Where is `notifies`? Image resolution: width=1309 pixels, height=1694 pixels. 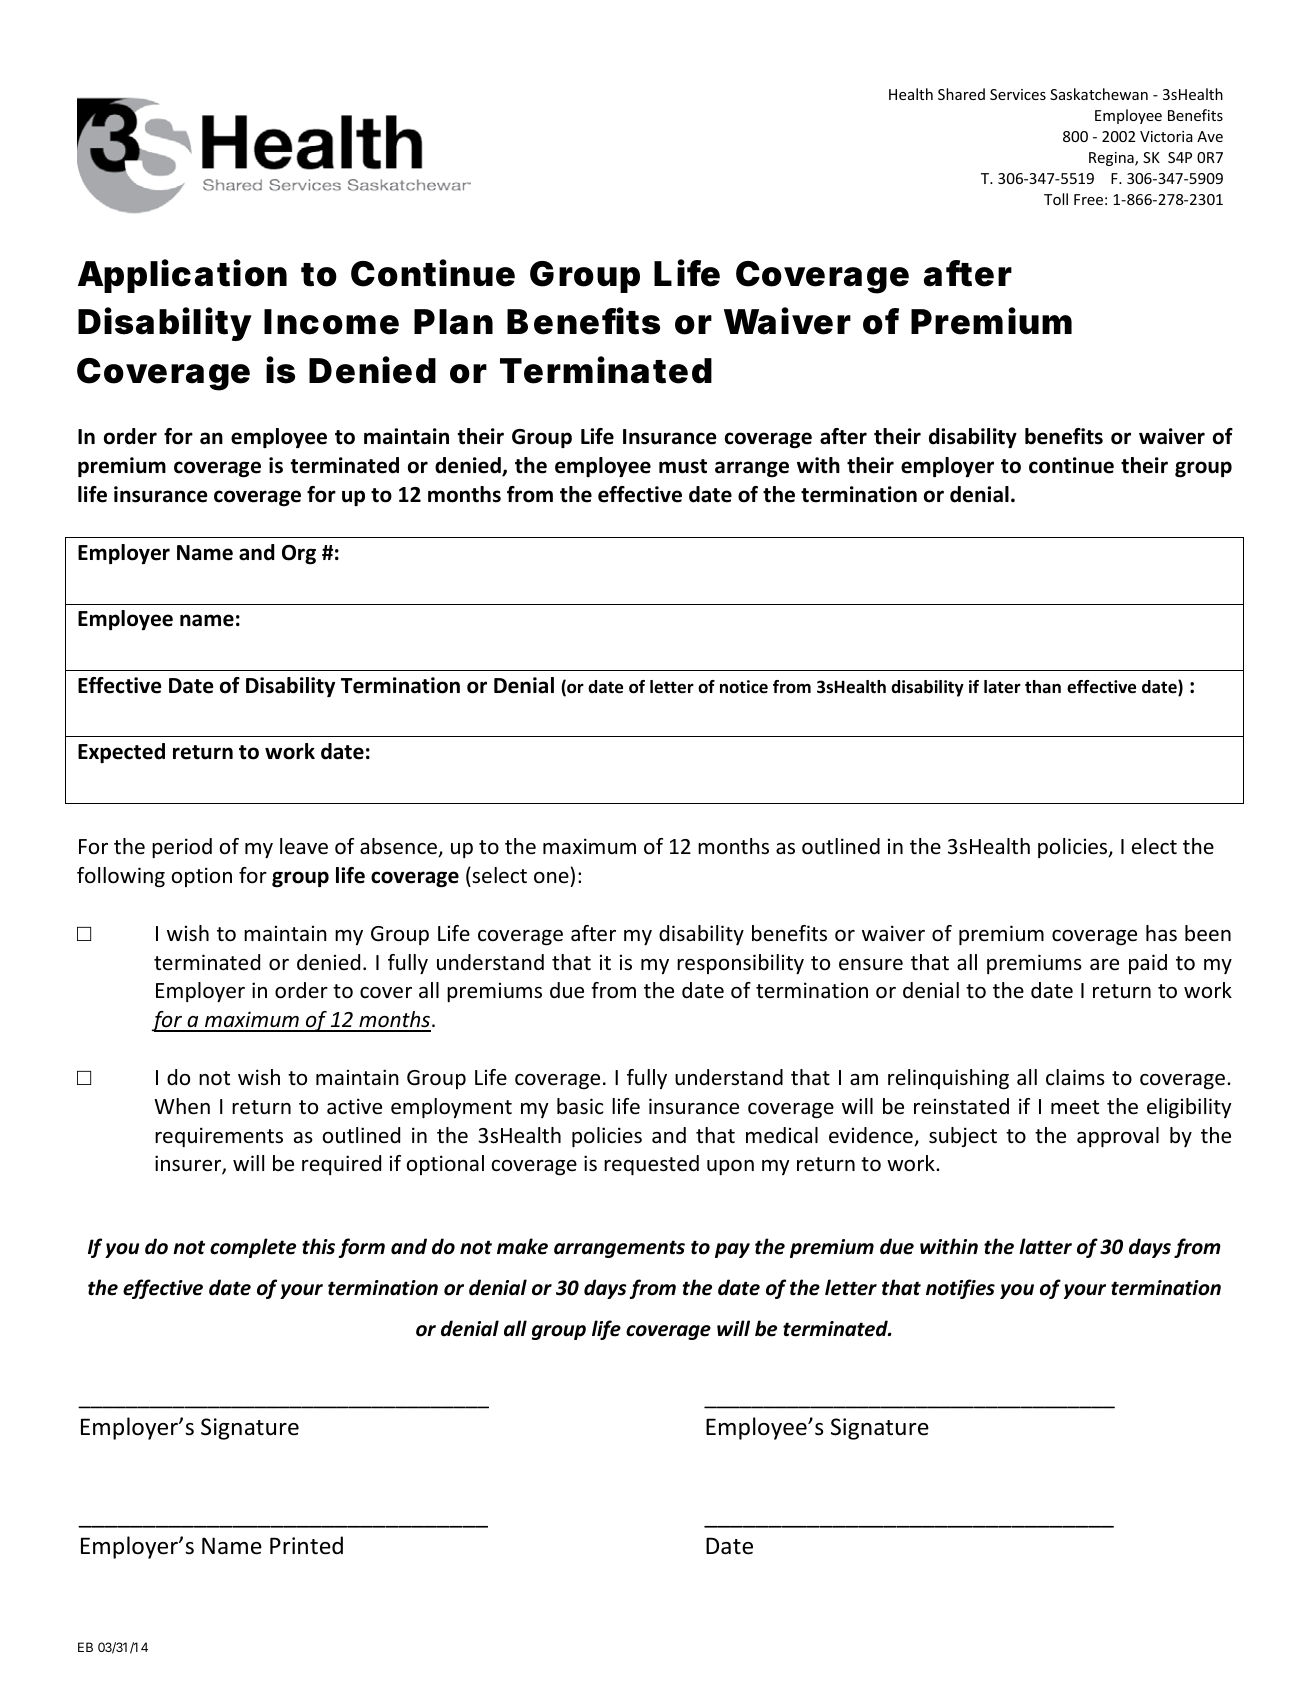
notifies is located at coordinates (960, 1289).
